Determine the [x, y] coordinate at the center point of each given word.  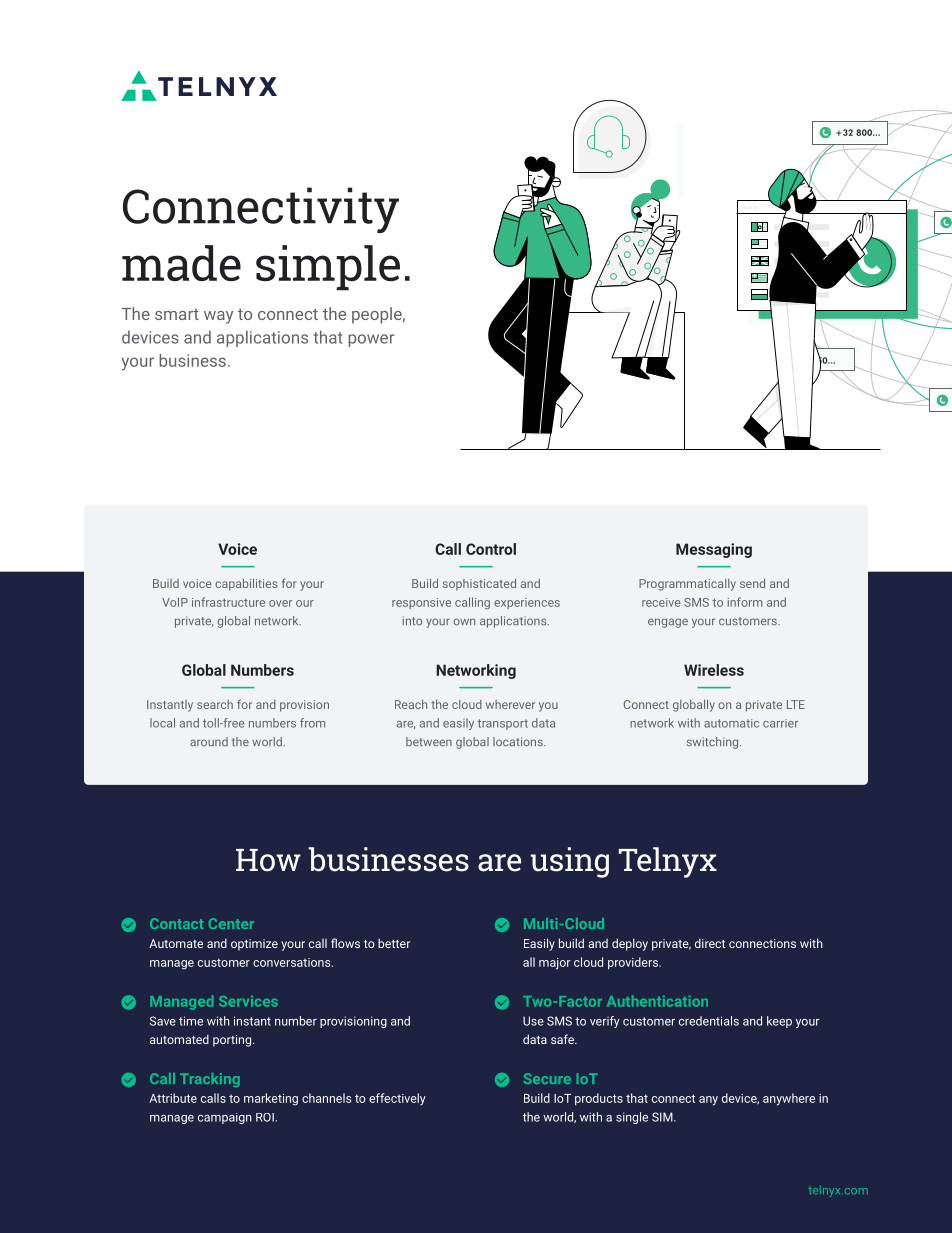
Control [491, 549]
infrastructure [228, 602]
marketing [271, 1099]
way [218, 317]
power [371, 340]
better [394, 943]
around [209, 741]
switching [714, 743]
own [464, 621]
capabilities [246, 584]
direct [710, 943]
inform [745, 602]
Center [231, 923]
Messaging [714, 550]
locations [519, 741]
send [752, 583]
